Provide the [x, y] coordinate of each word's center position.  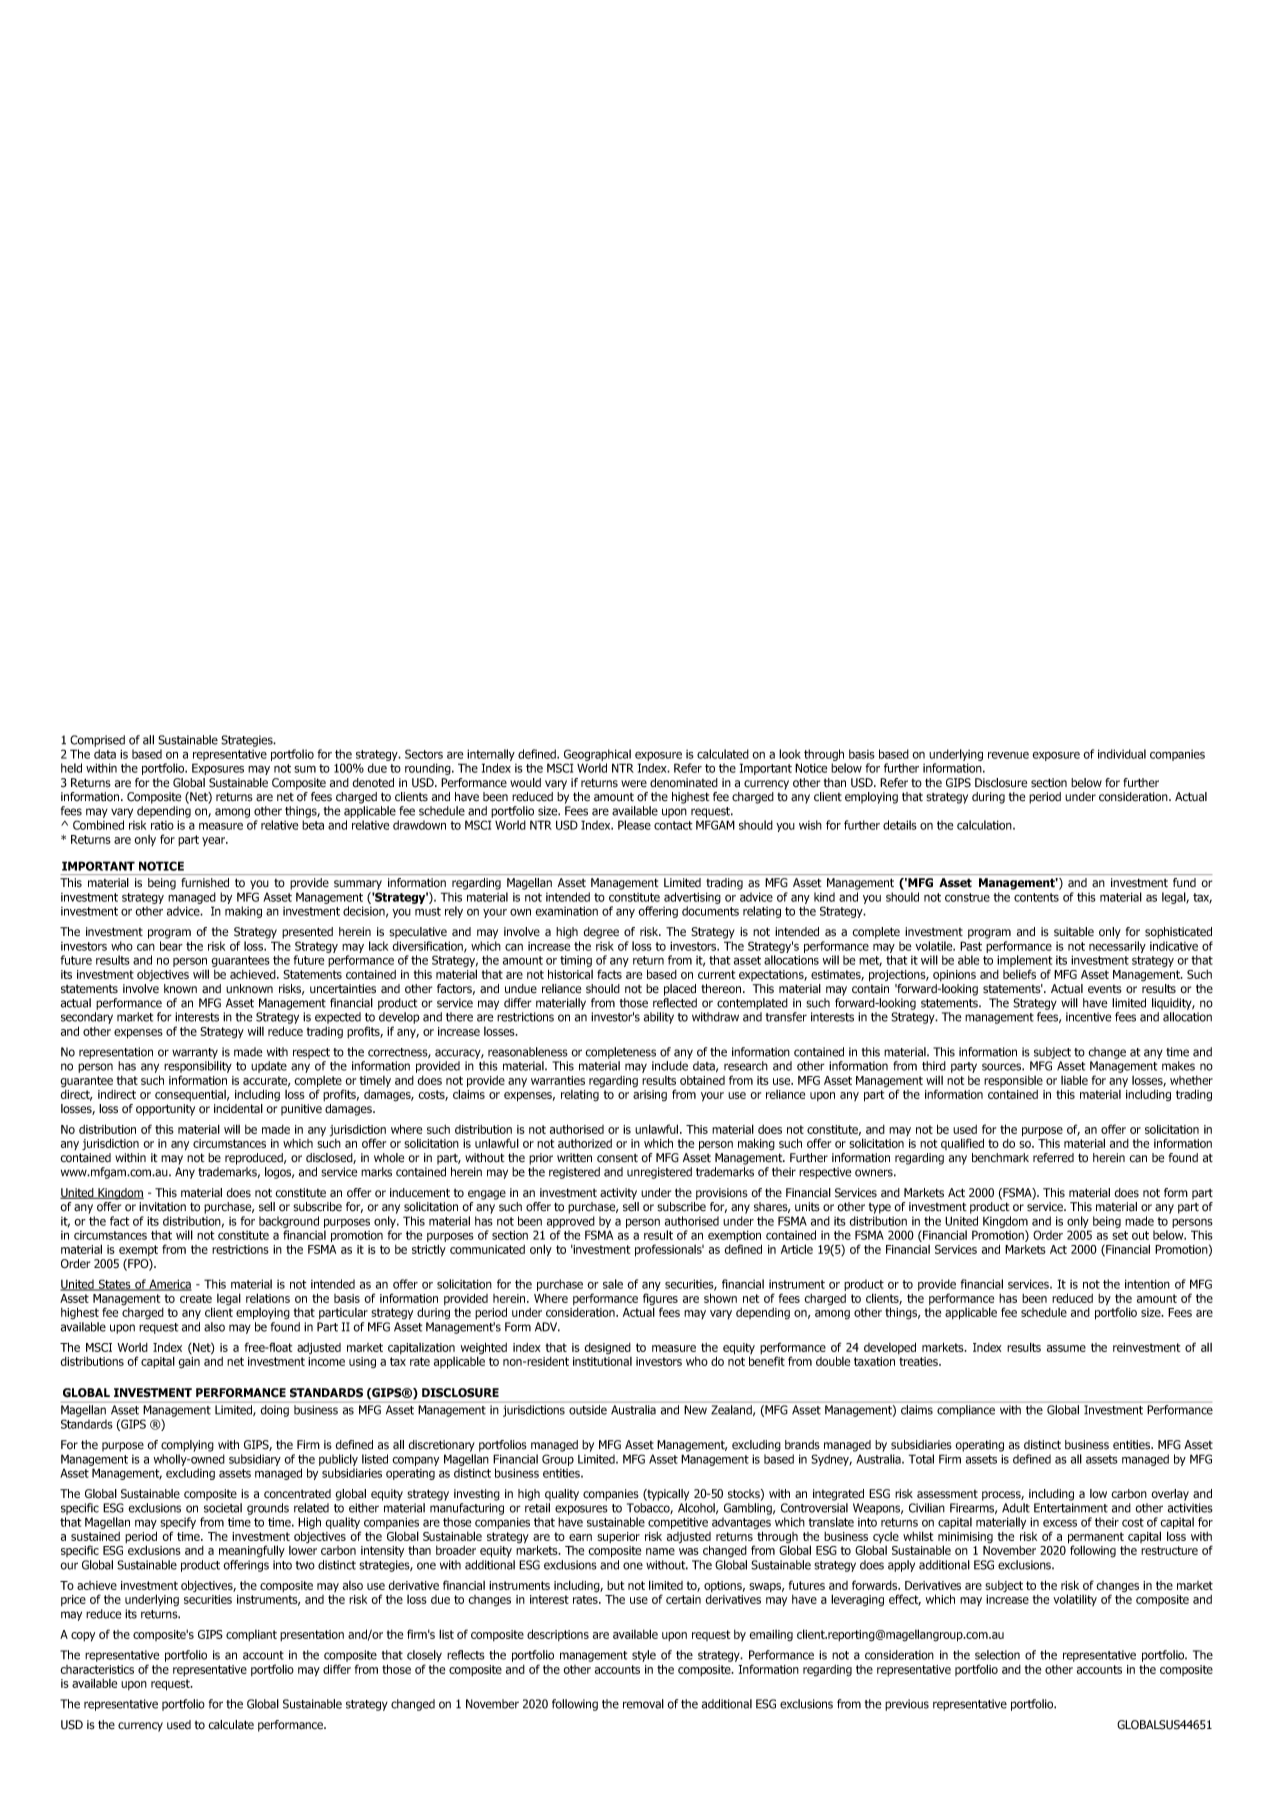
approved [571, 1222]
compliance [966, 1411]
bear [171, 946]
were [634, 784]
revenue [1008, 755]
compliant [251, 1635]
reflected [675, 1003]
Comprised [97, 741]
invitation [162, 1207]
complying [187, 1446]
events [1105, 989]
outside [588, 1410]
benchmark [1000, 1158]
